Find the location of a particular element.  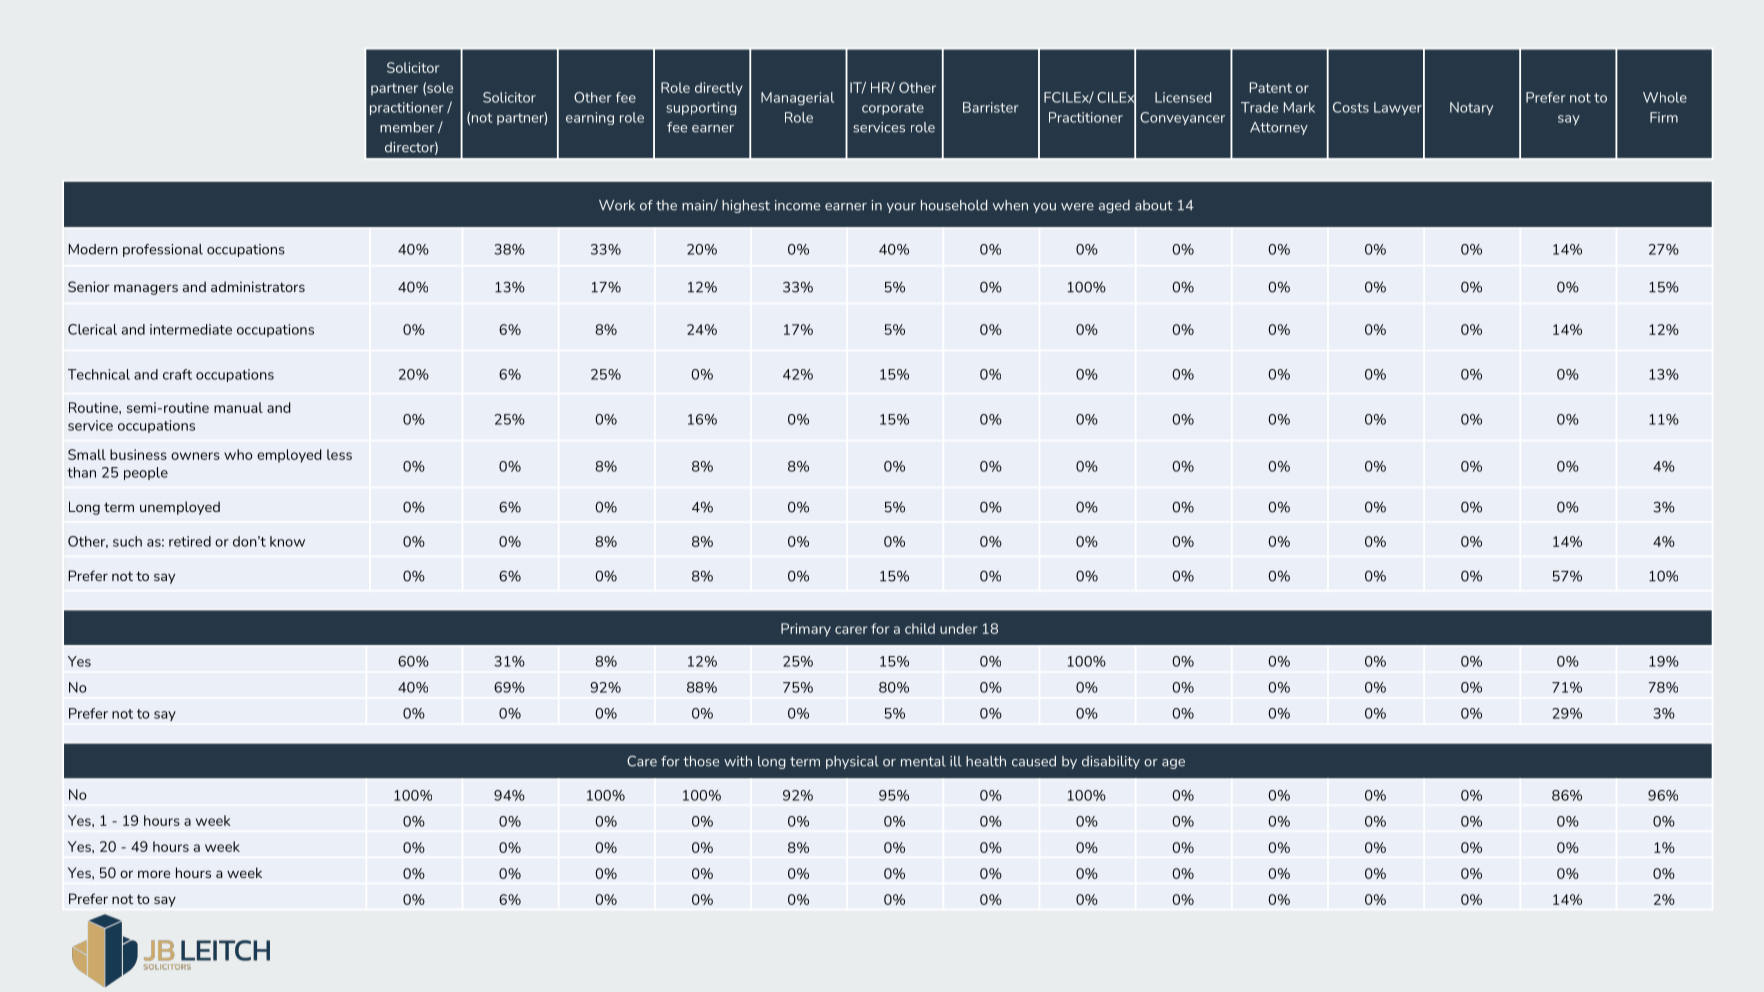

about is located at coordinates (1154, 205).
